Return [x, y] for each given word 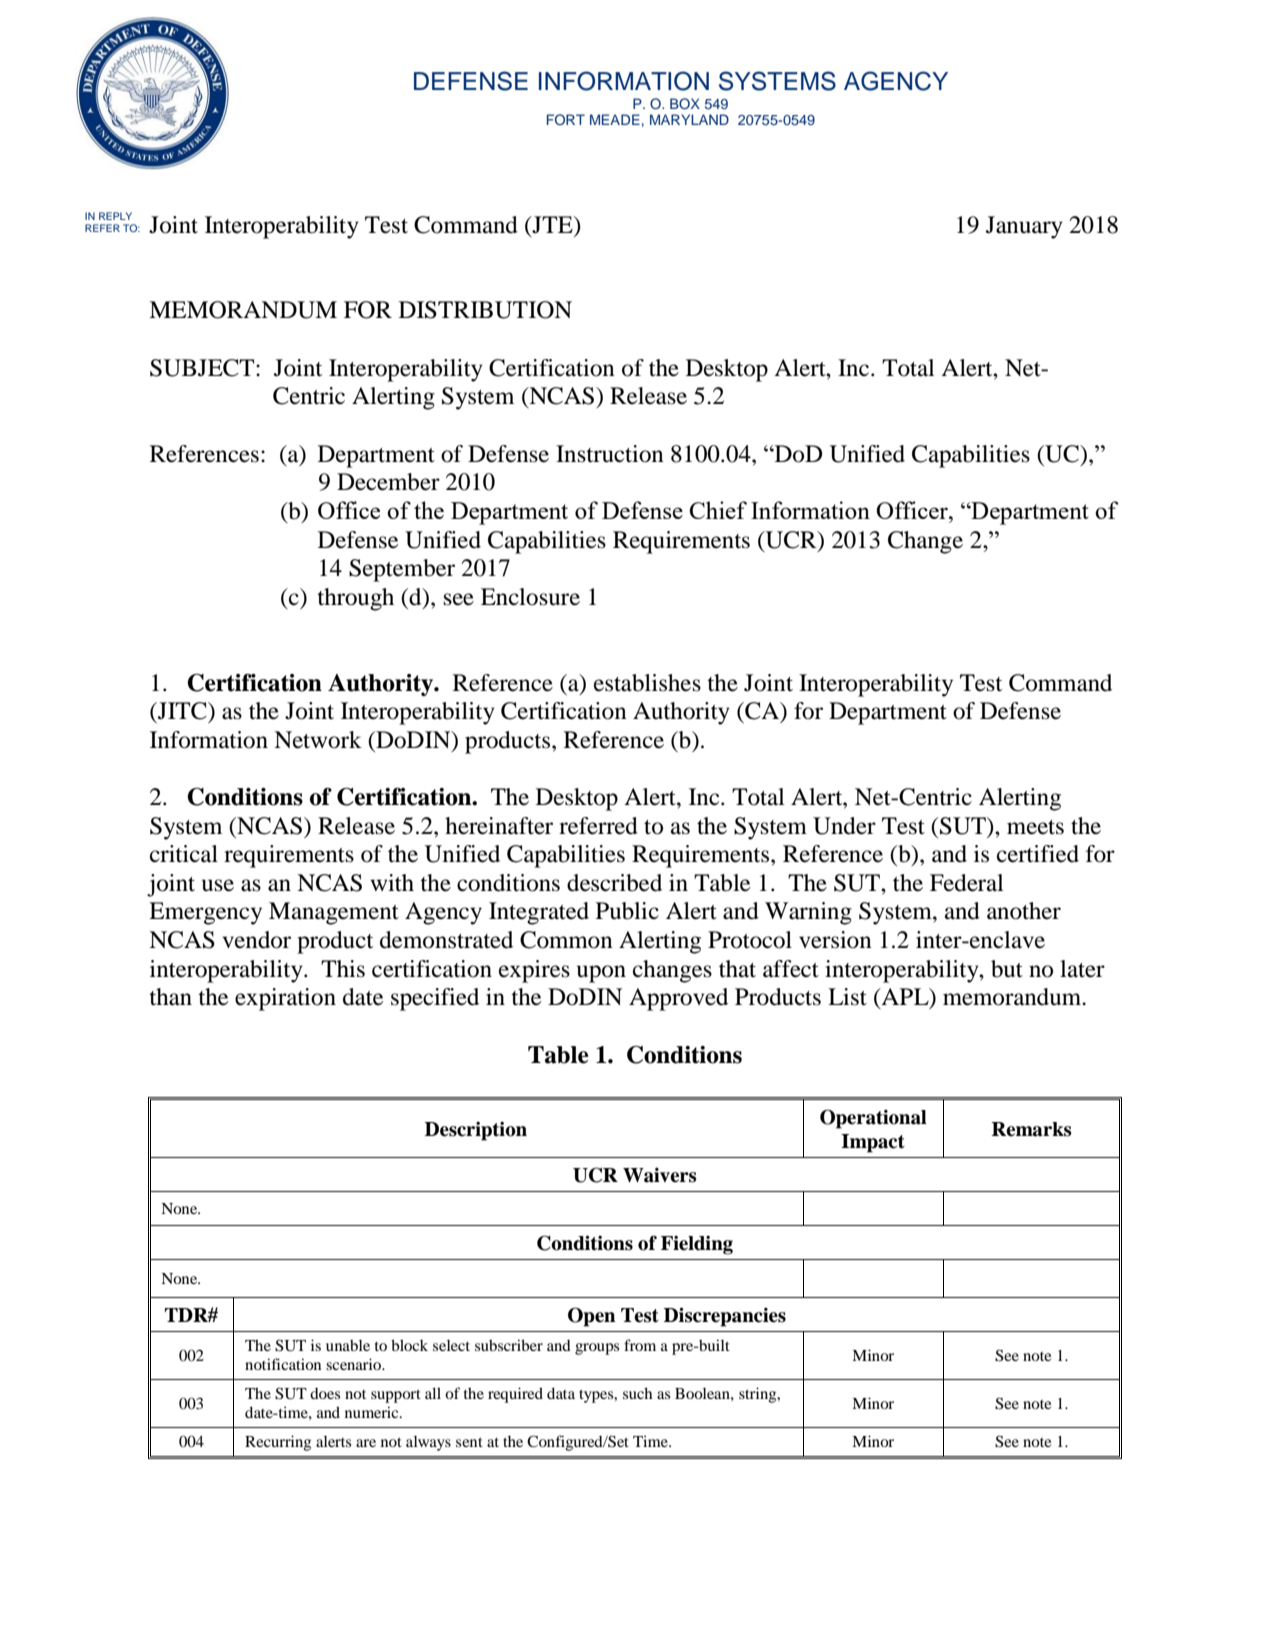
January [1024, 227]
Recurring [278, 1443]
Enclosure [530, 597]
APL [905, 998]
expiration [285, 999]
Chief [718, 510]
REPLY [115, 216]
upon [601, 974]
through [355, 599]
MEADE [615, 119]
